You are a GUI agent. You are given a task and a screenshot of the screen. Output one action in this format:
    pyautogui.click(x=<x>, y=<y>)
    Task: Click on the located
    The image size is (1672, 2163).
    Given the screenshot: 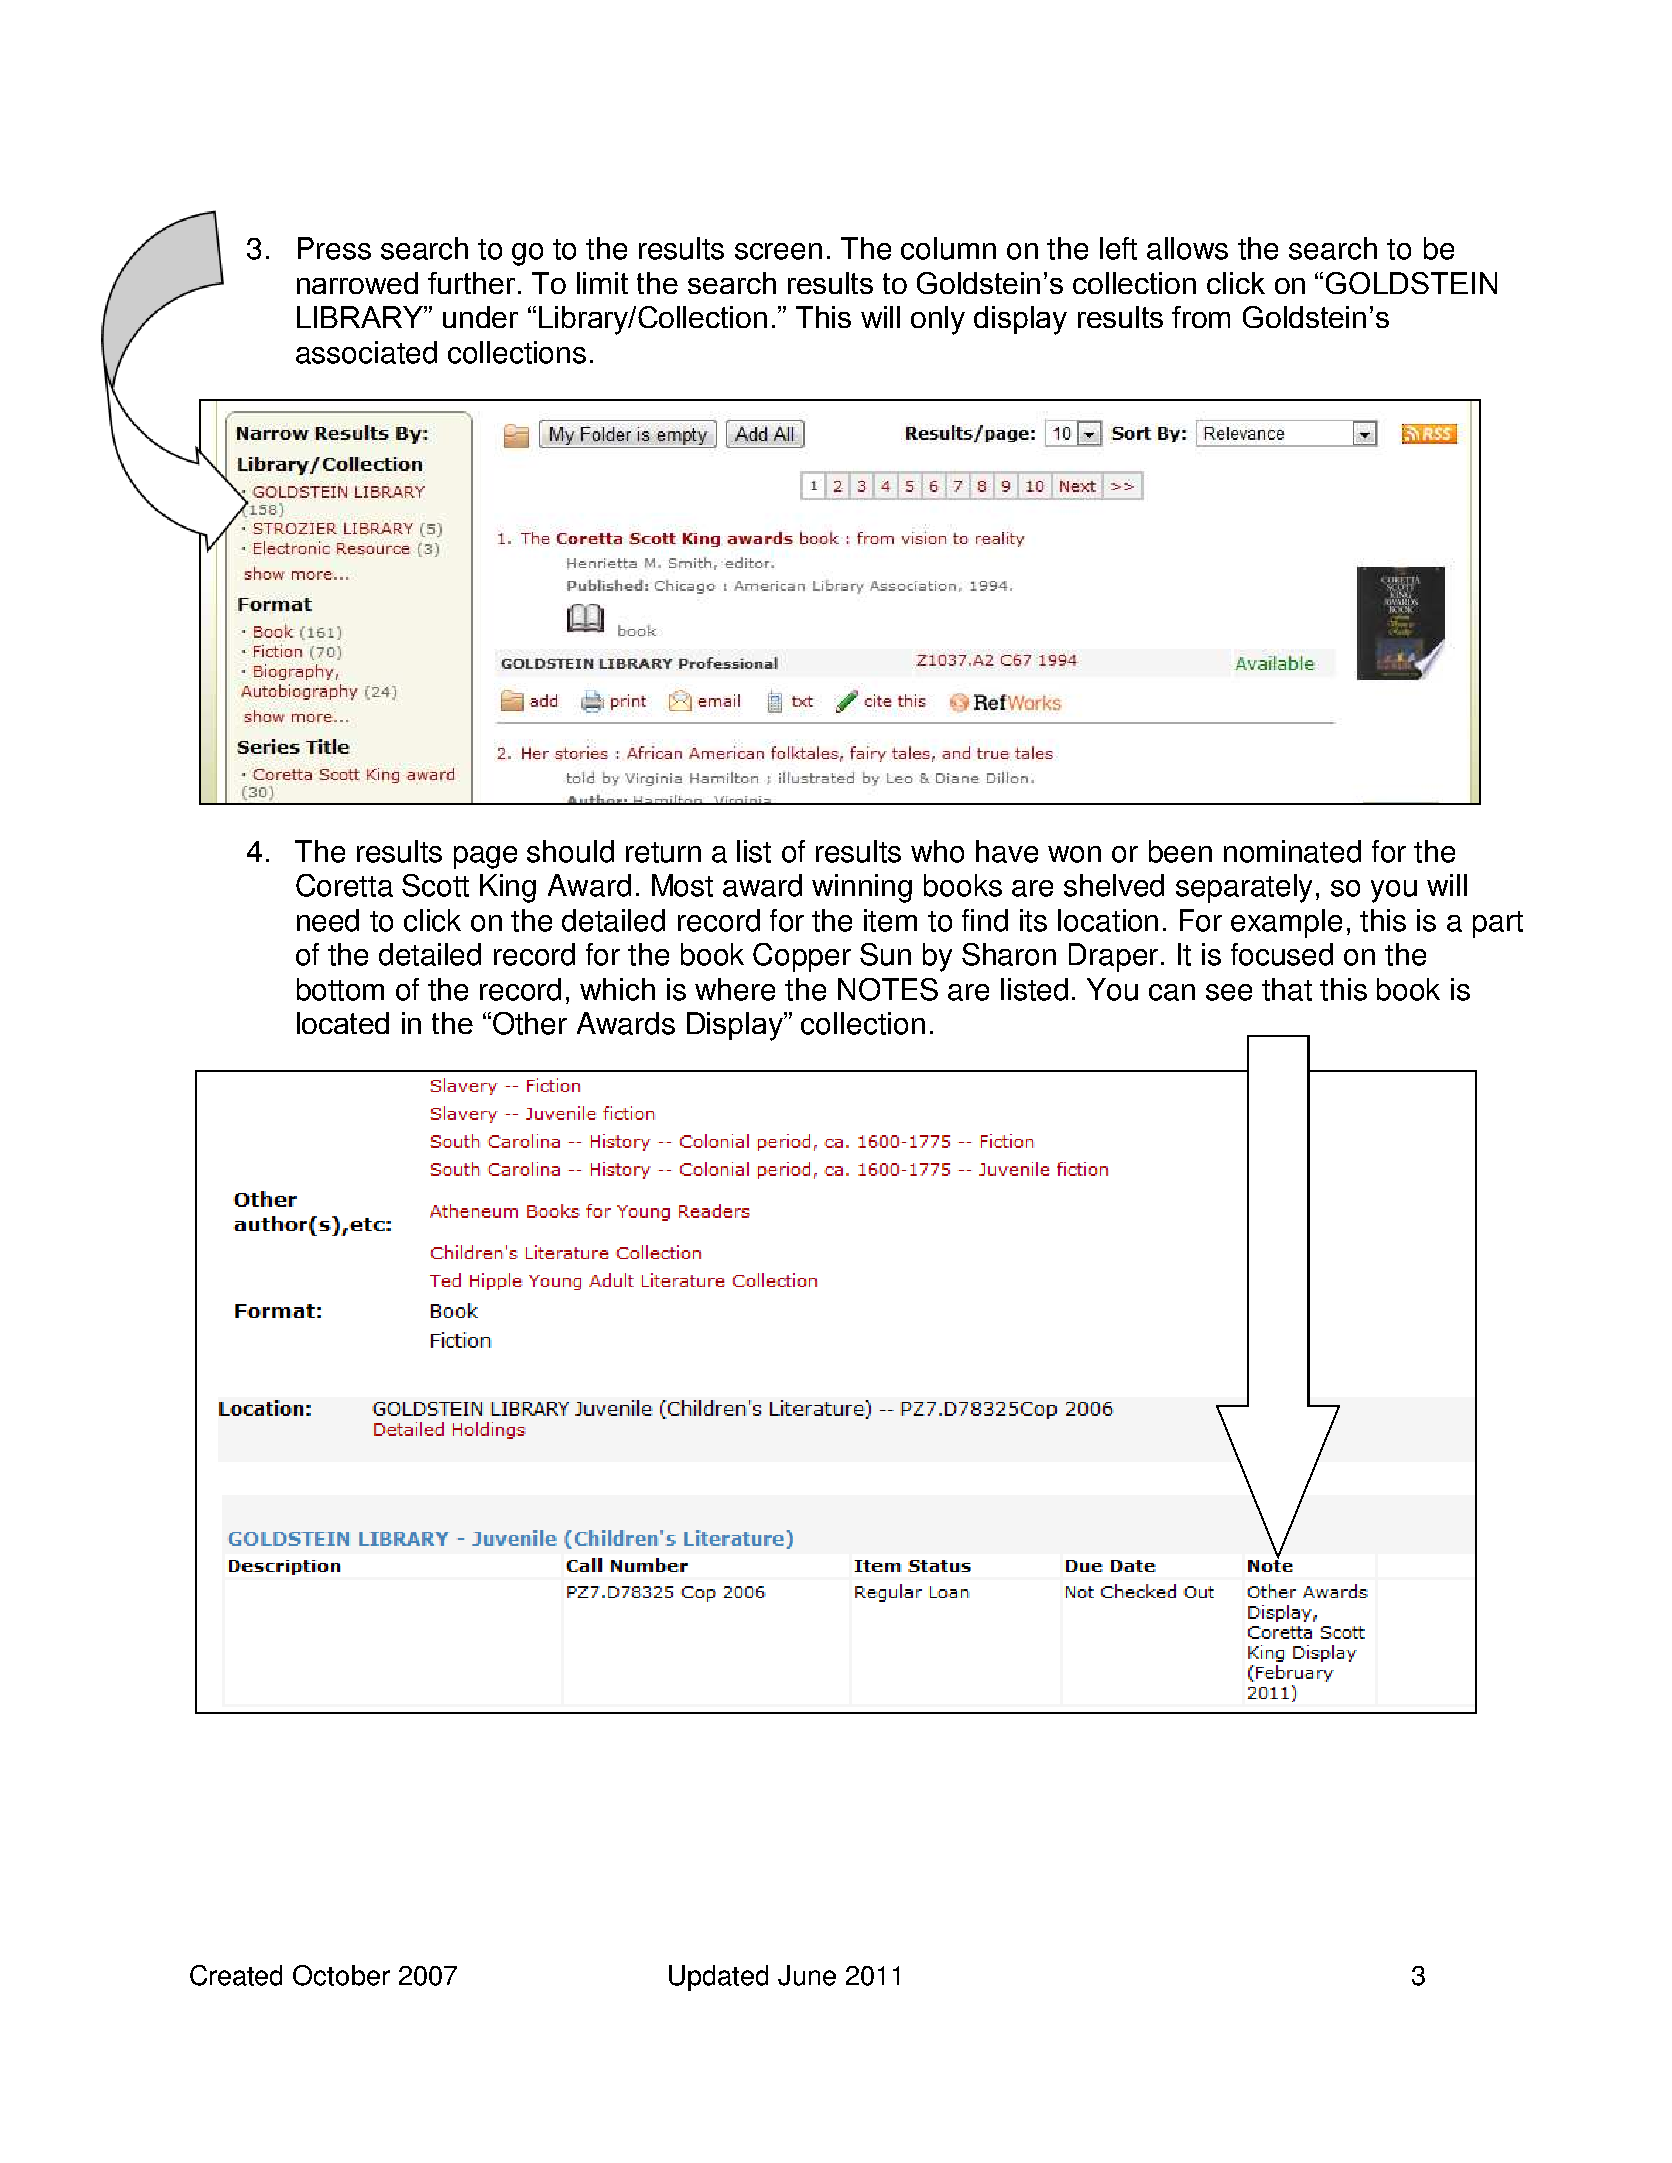 What is the action you would take?
    pyautogui.click(x=343, y=1023)
